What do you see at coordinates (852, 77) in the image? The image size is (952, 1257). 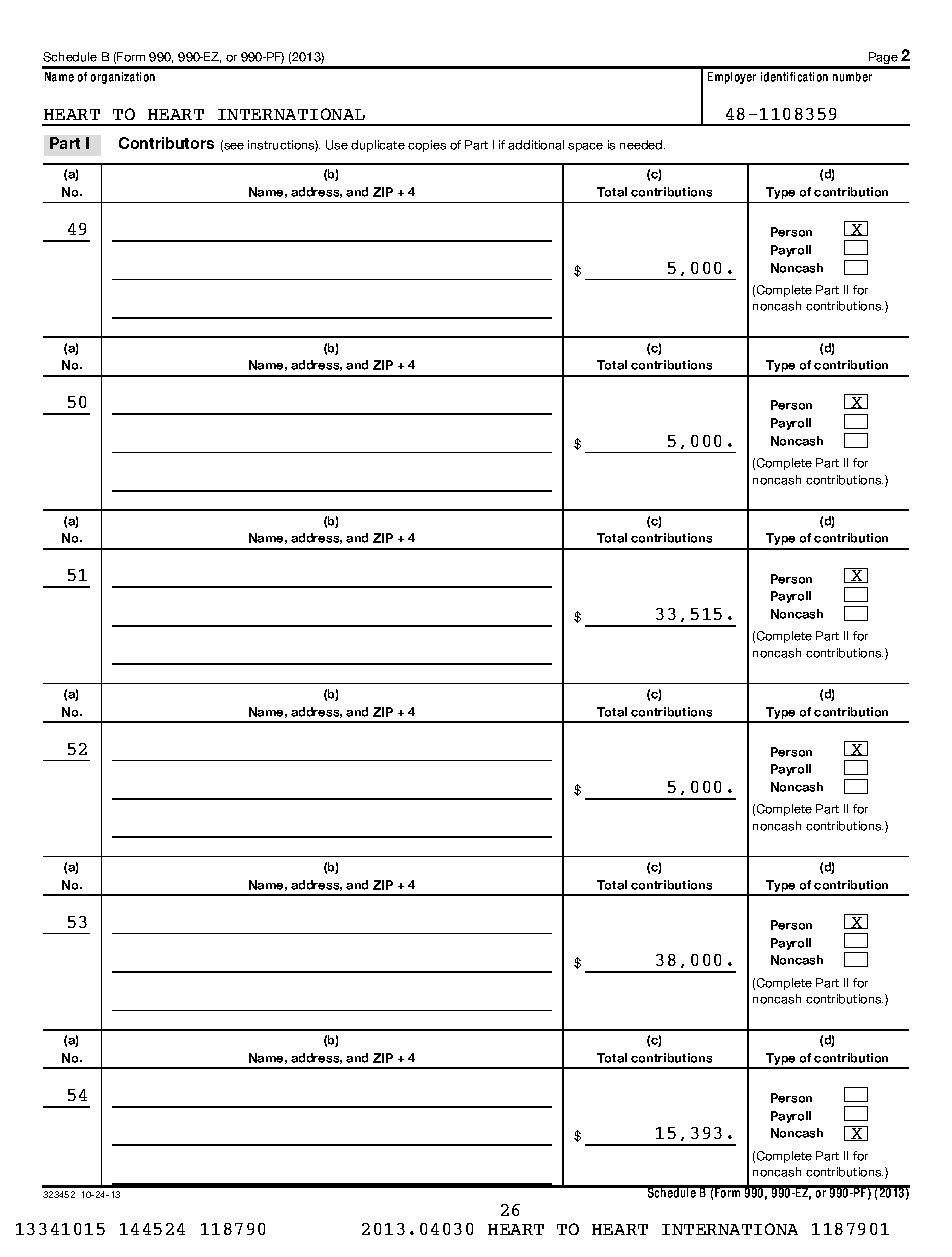 I see `number` at bounding box center [852, 77].
